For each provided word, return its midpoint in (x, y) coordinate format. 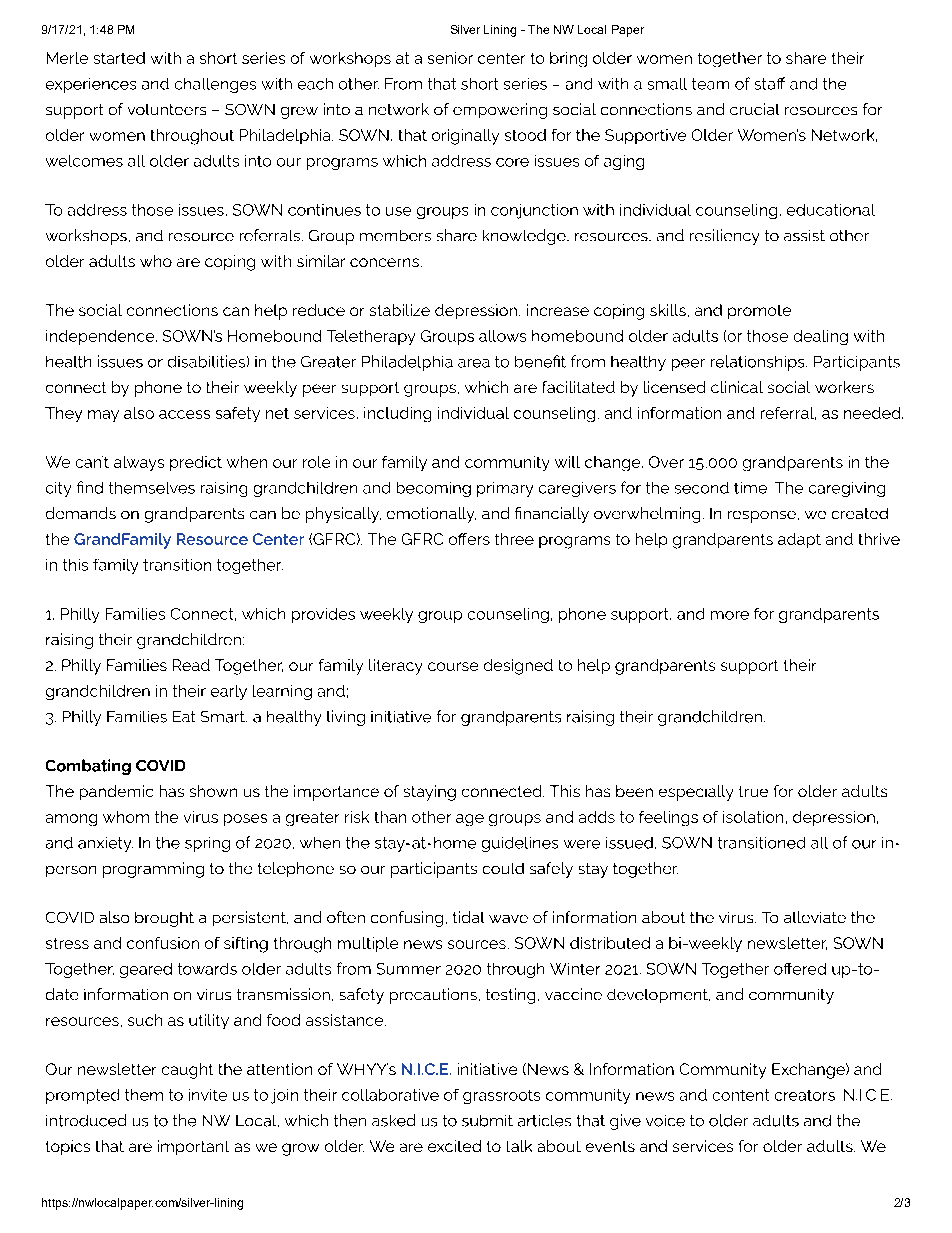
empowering (500, 111)
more (730, 615)
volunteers (167, 109)
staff (770, 83)
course (453, 666)
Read (191, 665)
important (193, 1147)
